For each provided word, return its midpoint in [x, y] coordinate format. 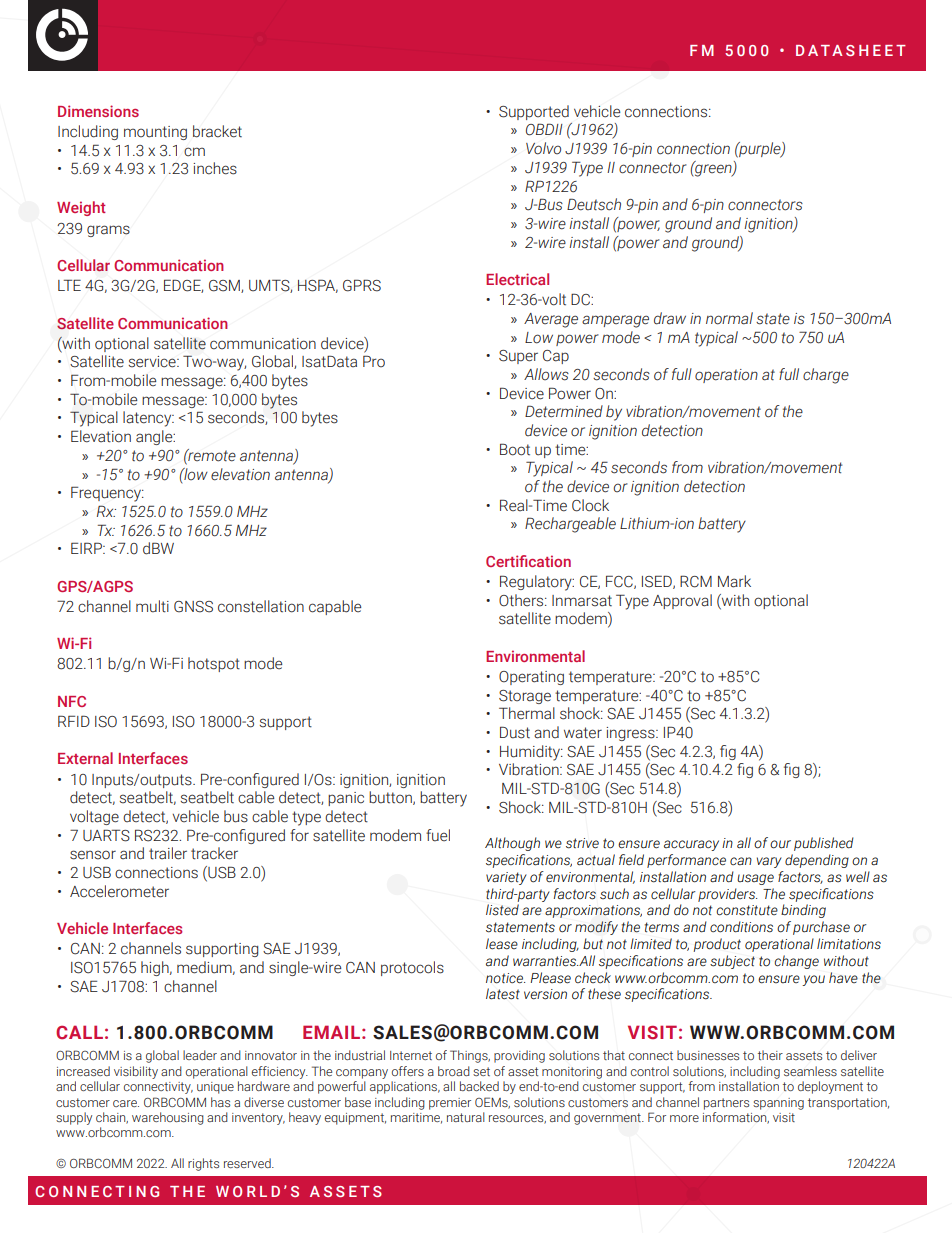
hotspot [214, 664]
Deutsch [594, 204]
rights [203, 1164]
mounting [155, 133]
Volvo [543, 148]
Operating [531, 678]
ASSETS [346, 1191]
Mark [734, 581]
